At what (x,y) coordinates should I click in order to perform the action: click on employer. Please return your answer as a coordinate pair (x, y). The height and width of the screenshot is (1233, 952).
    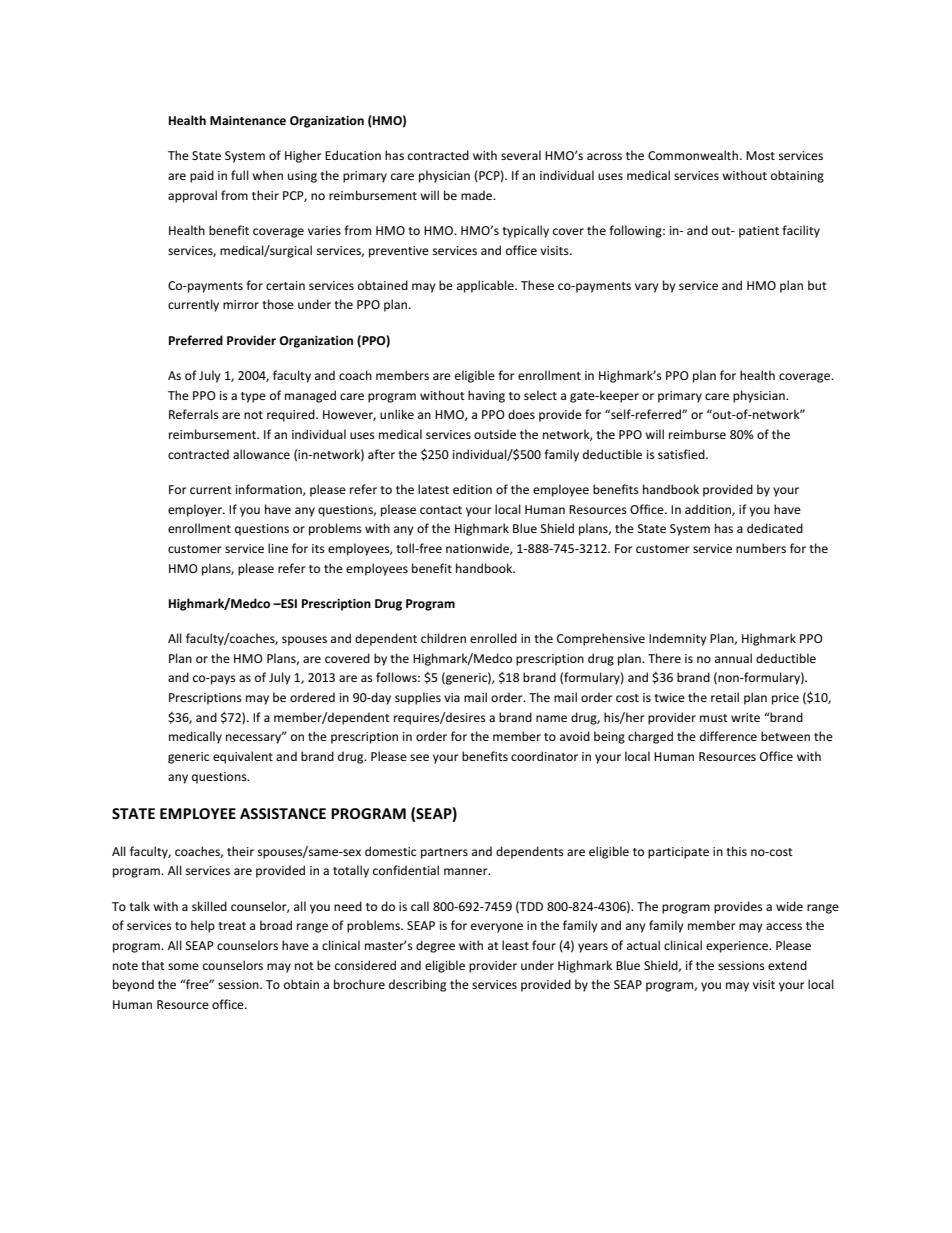
    Looking at the image, I should click on (196, 510).
